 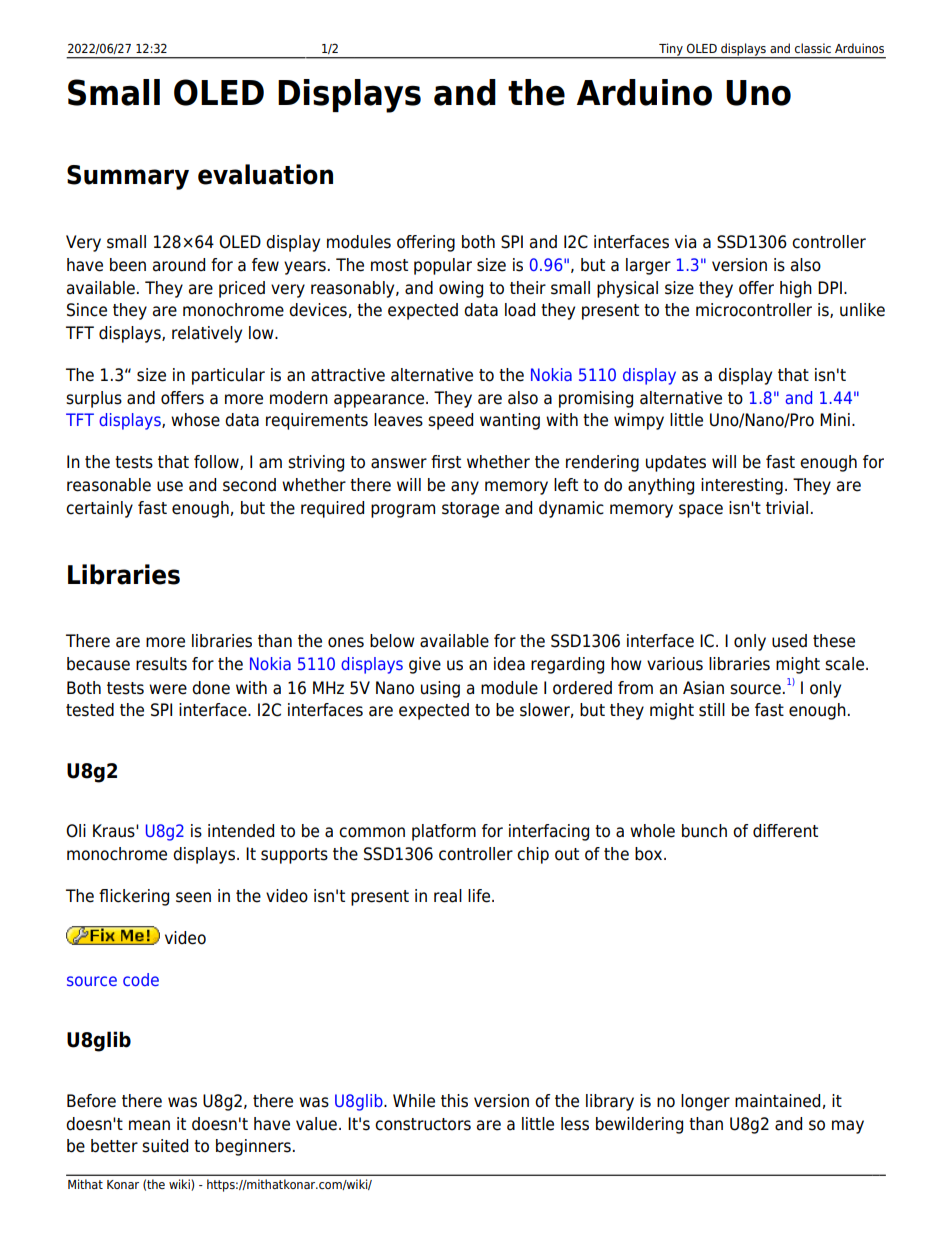 I want to click on mean, so click(x=149, y=1125).
